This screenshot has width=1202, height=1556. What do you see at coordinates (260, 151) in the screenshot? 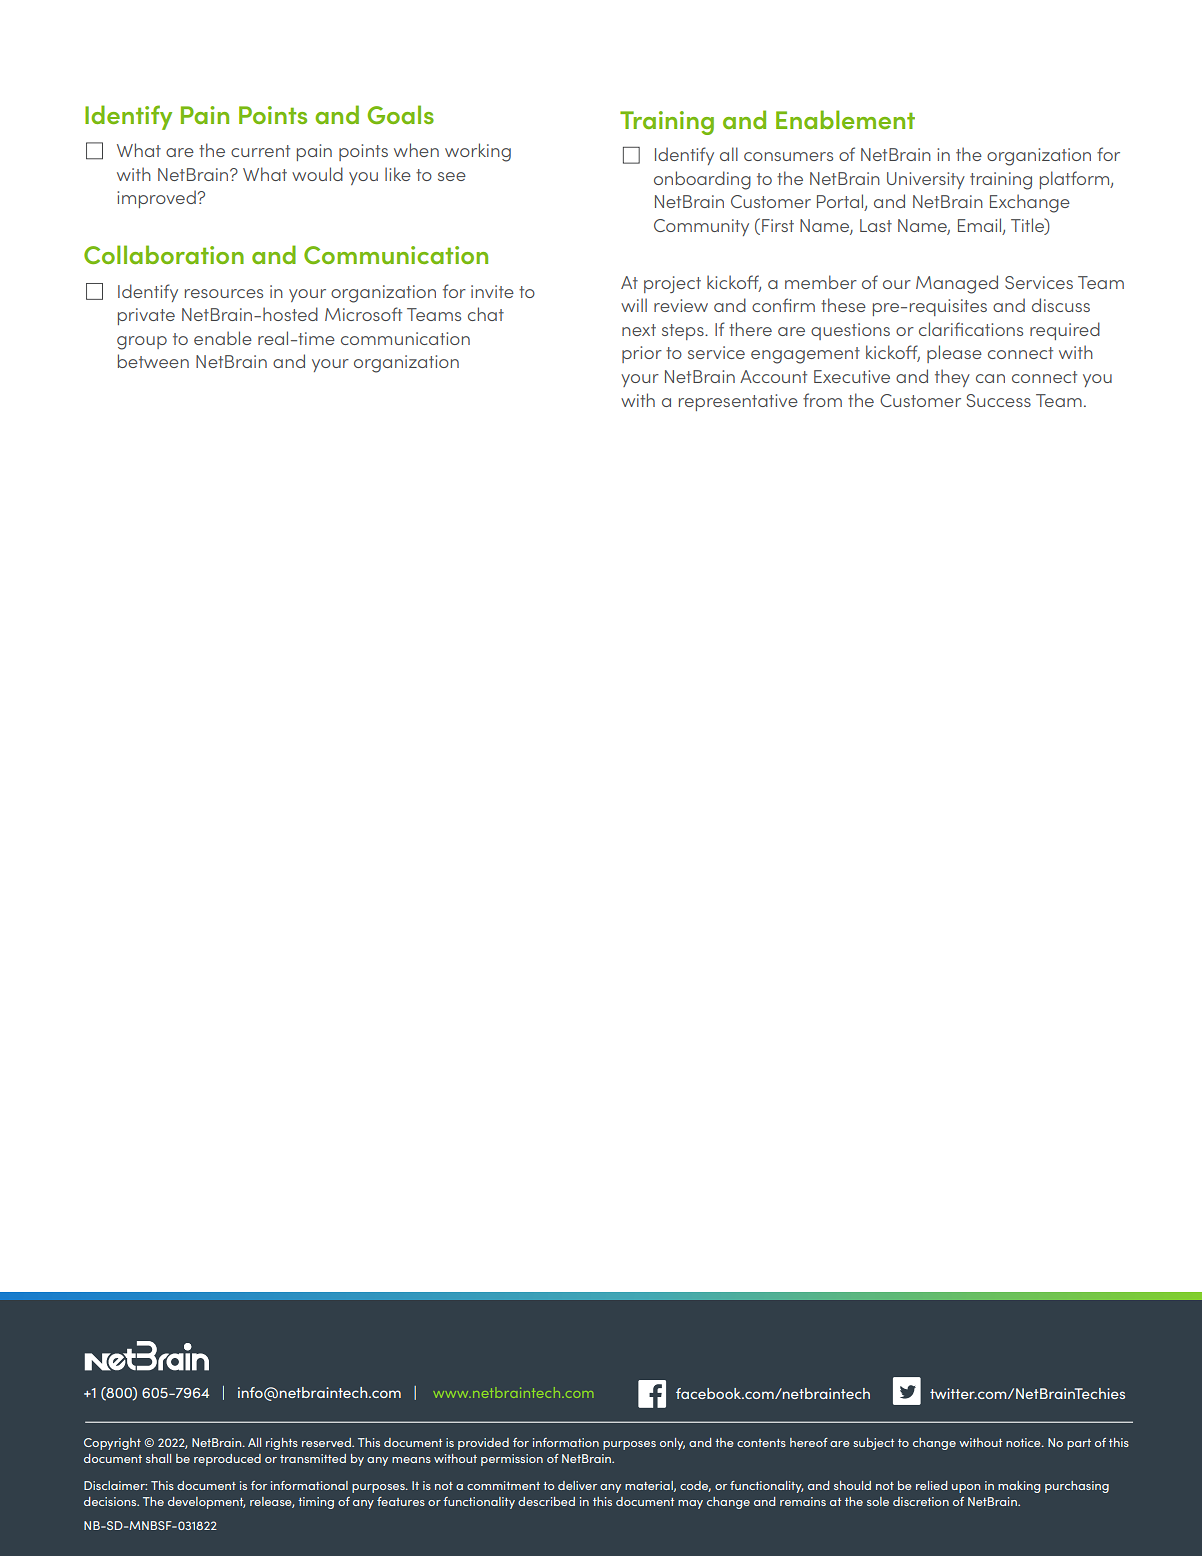
I see `current` at bounding box center [260, 151].
